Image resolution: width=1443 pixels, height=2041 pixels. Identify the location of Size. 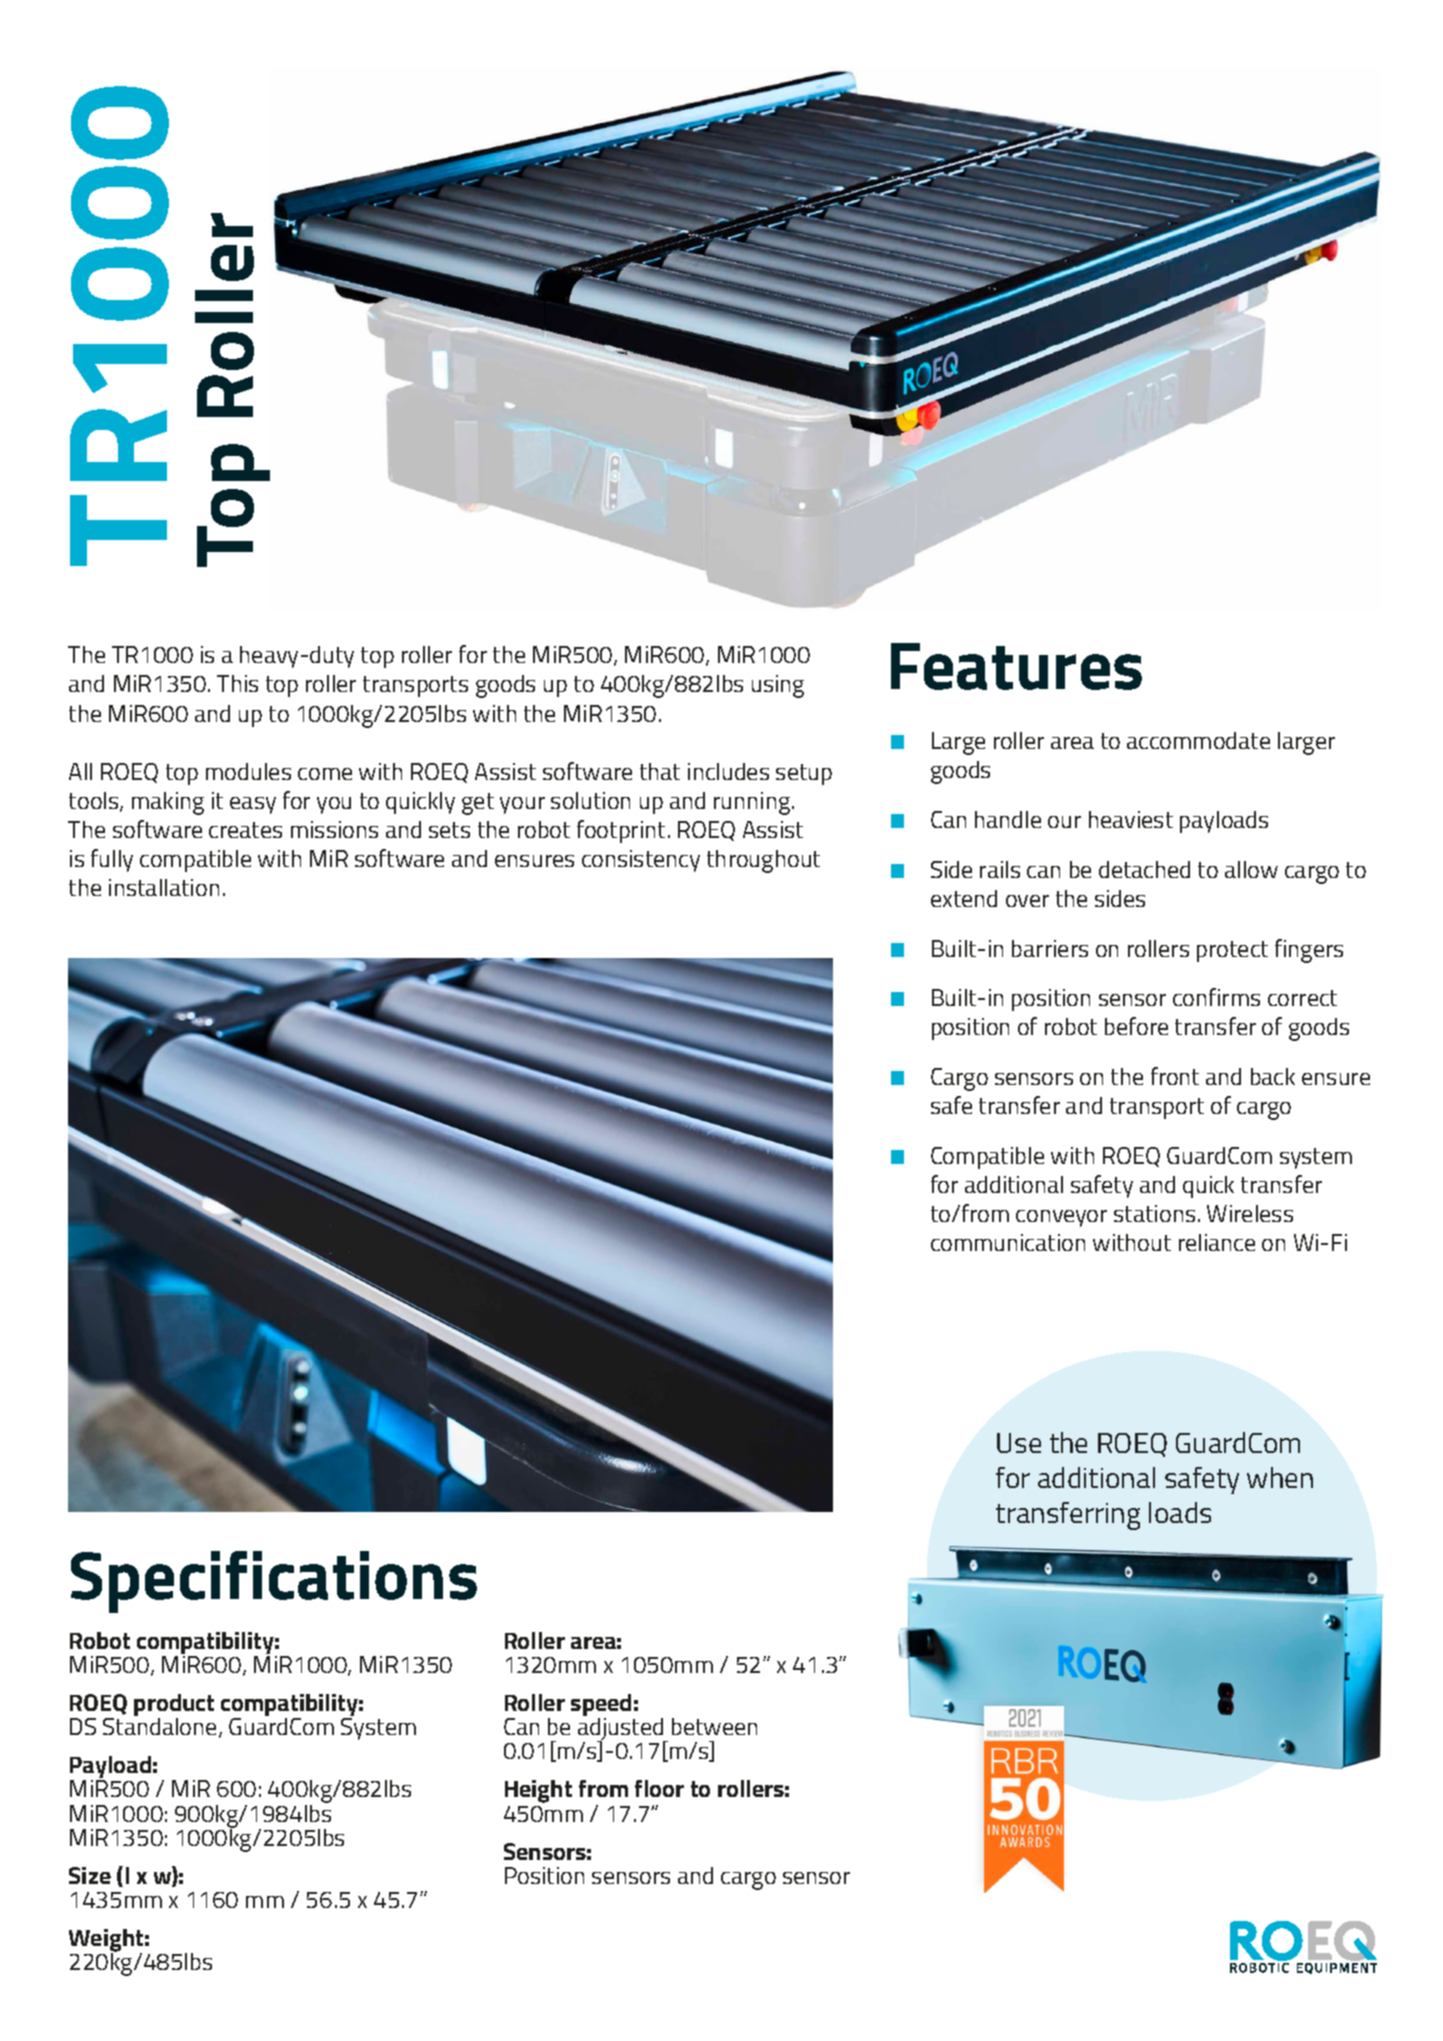
(90, 1875).
